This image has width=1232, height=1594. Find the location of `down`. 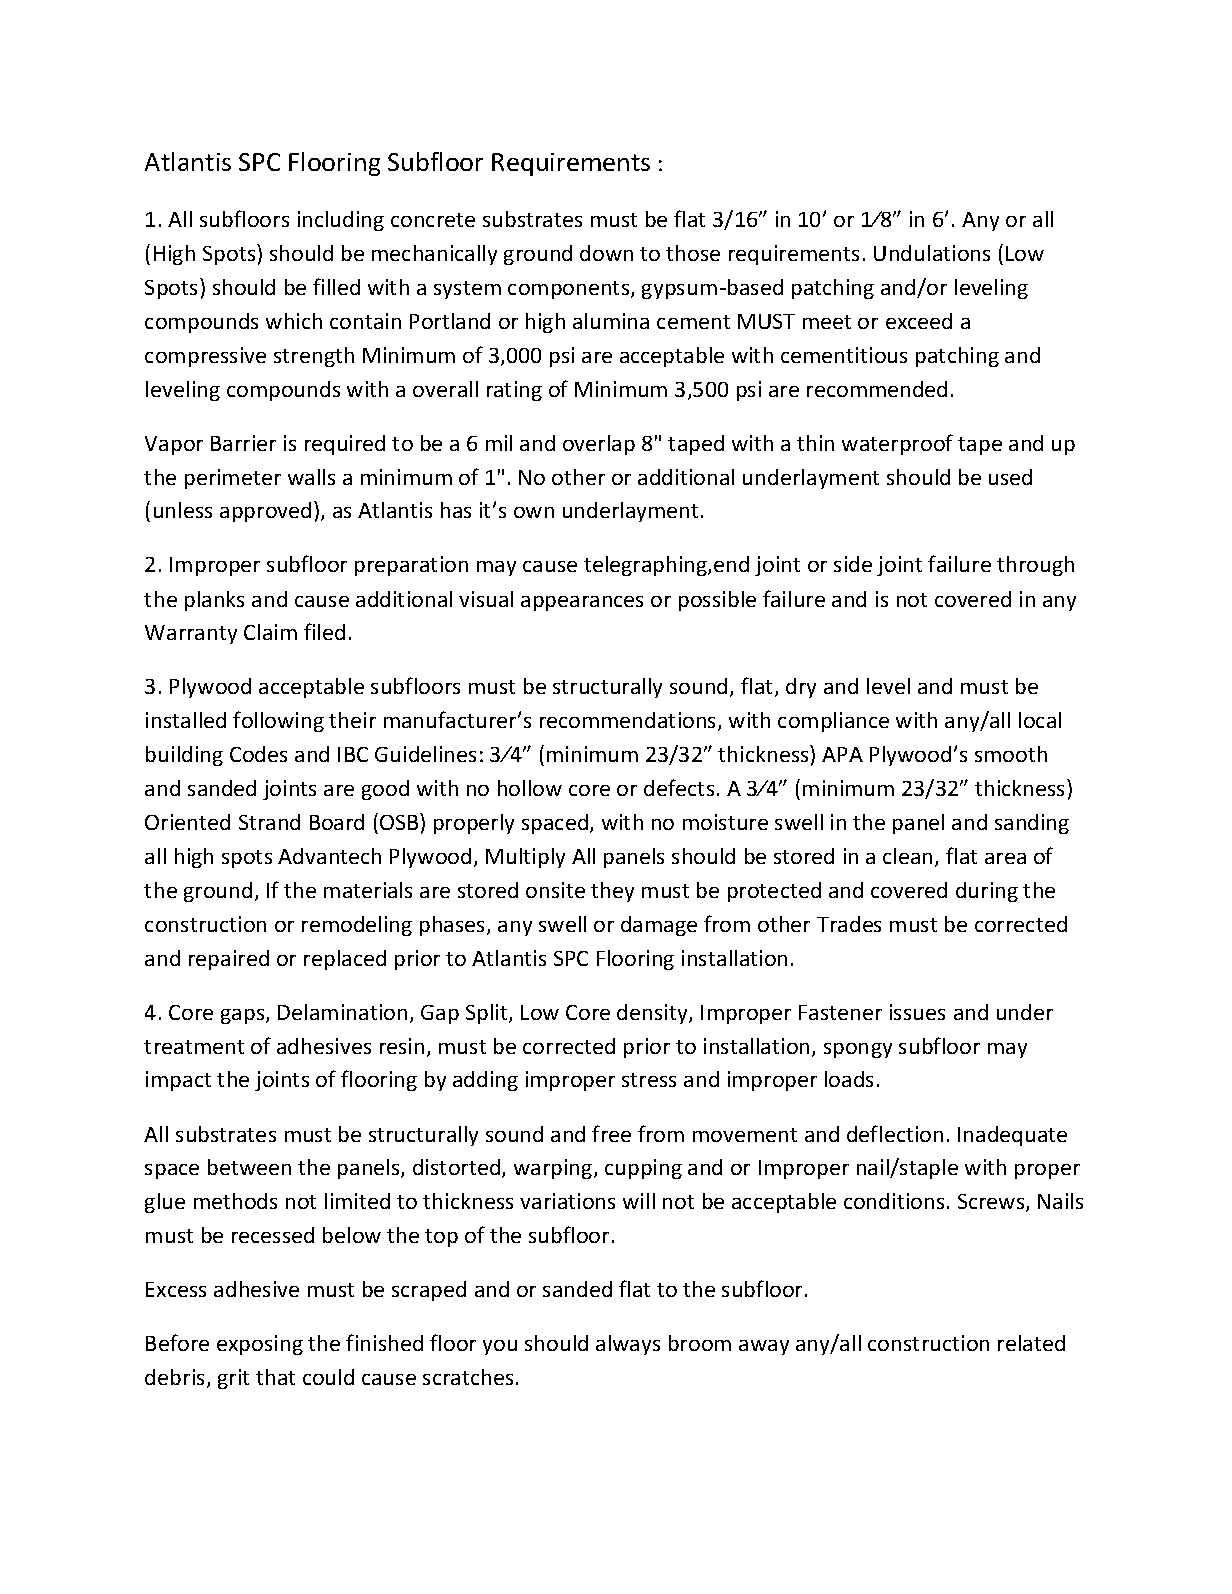

down is located at coordinates (606, 253).
